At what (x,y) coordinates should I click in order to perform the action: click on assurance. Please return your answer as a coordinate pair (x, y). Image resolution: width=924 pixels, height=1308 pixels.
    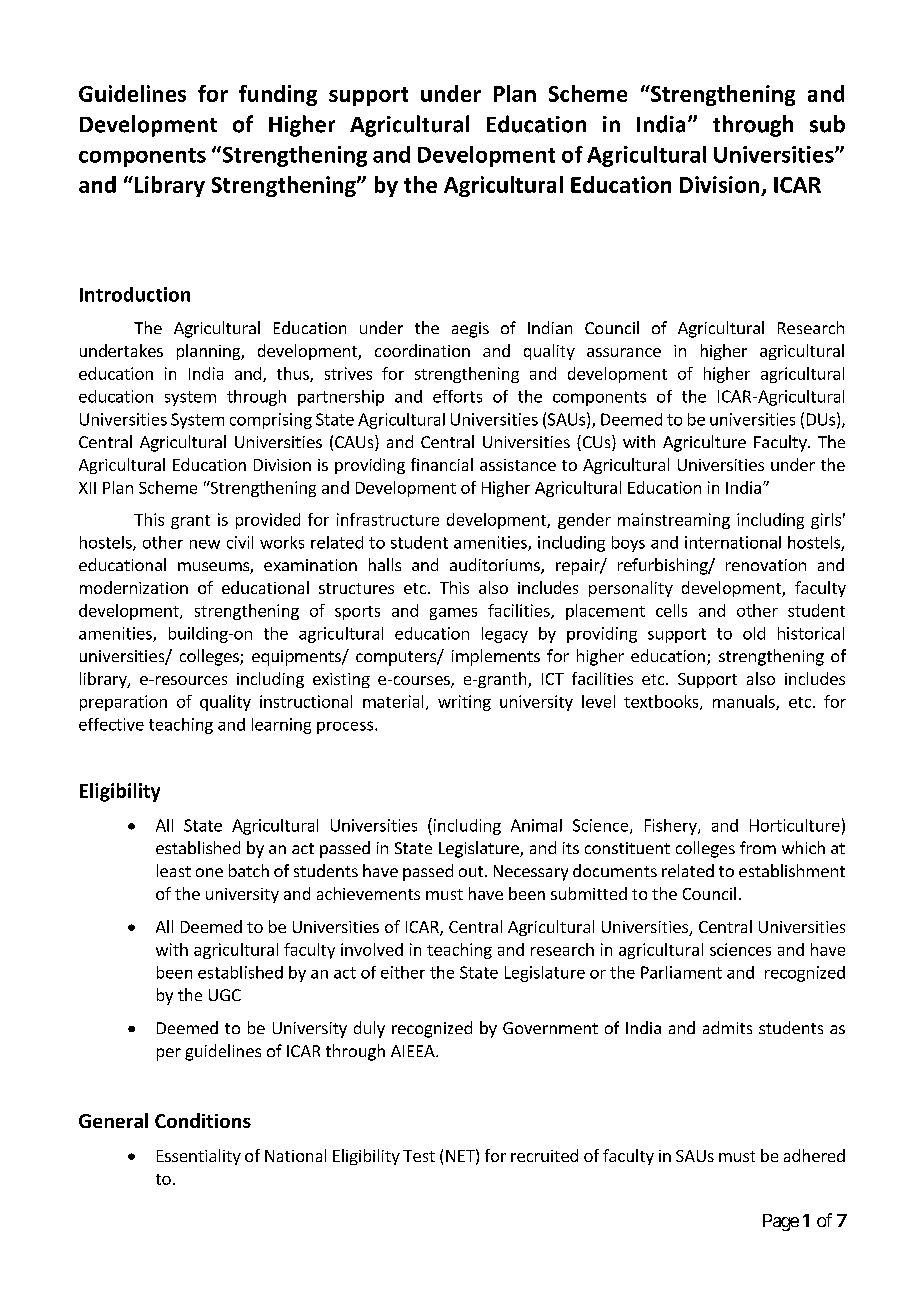
    Looking at the image, I should click on (624, 352).
